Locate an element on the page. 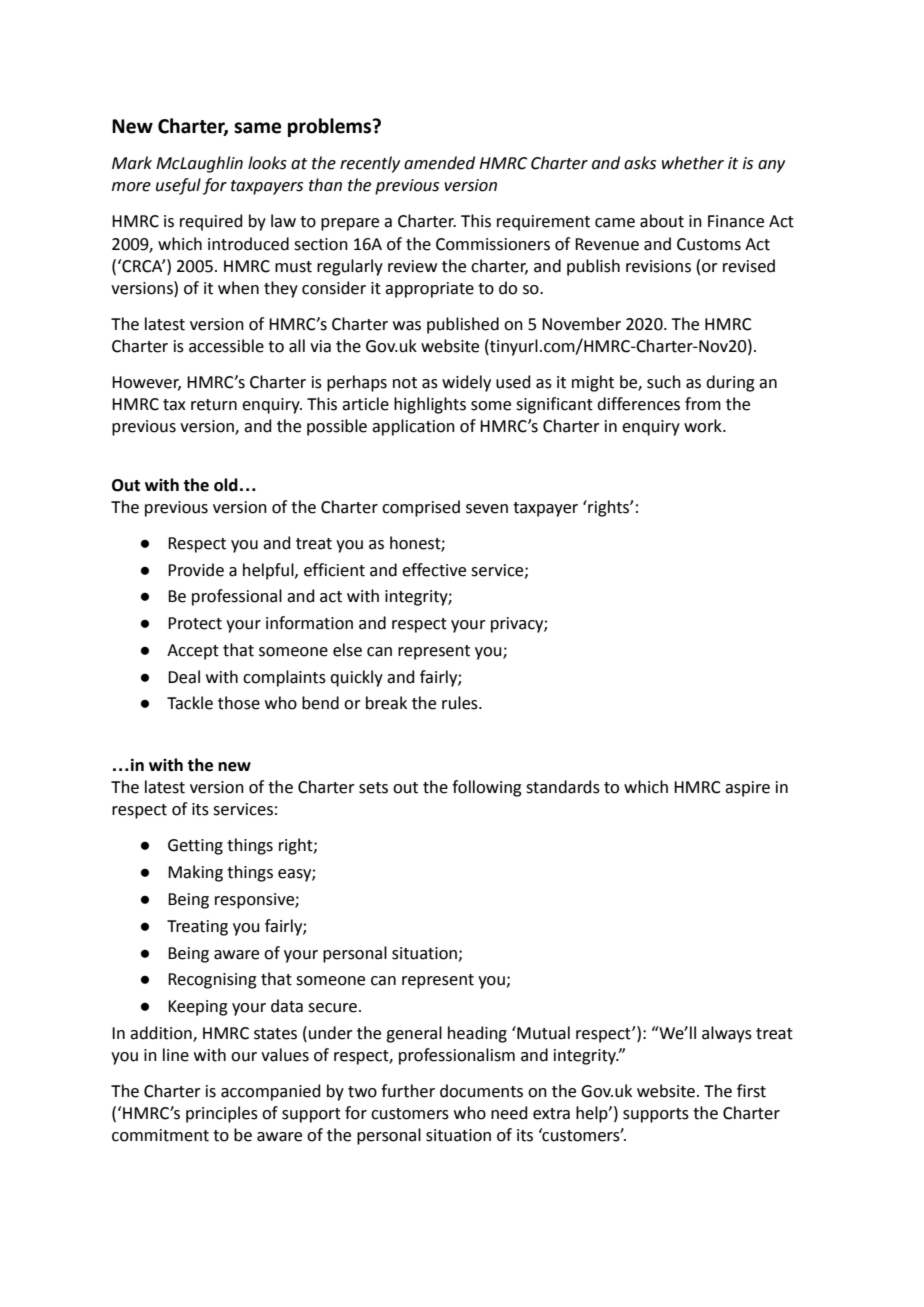 This page has height=1307, width=924. aspire is located at coordinates (747, 789).
